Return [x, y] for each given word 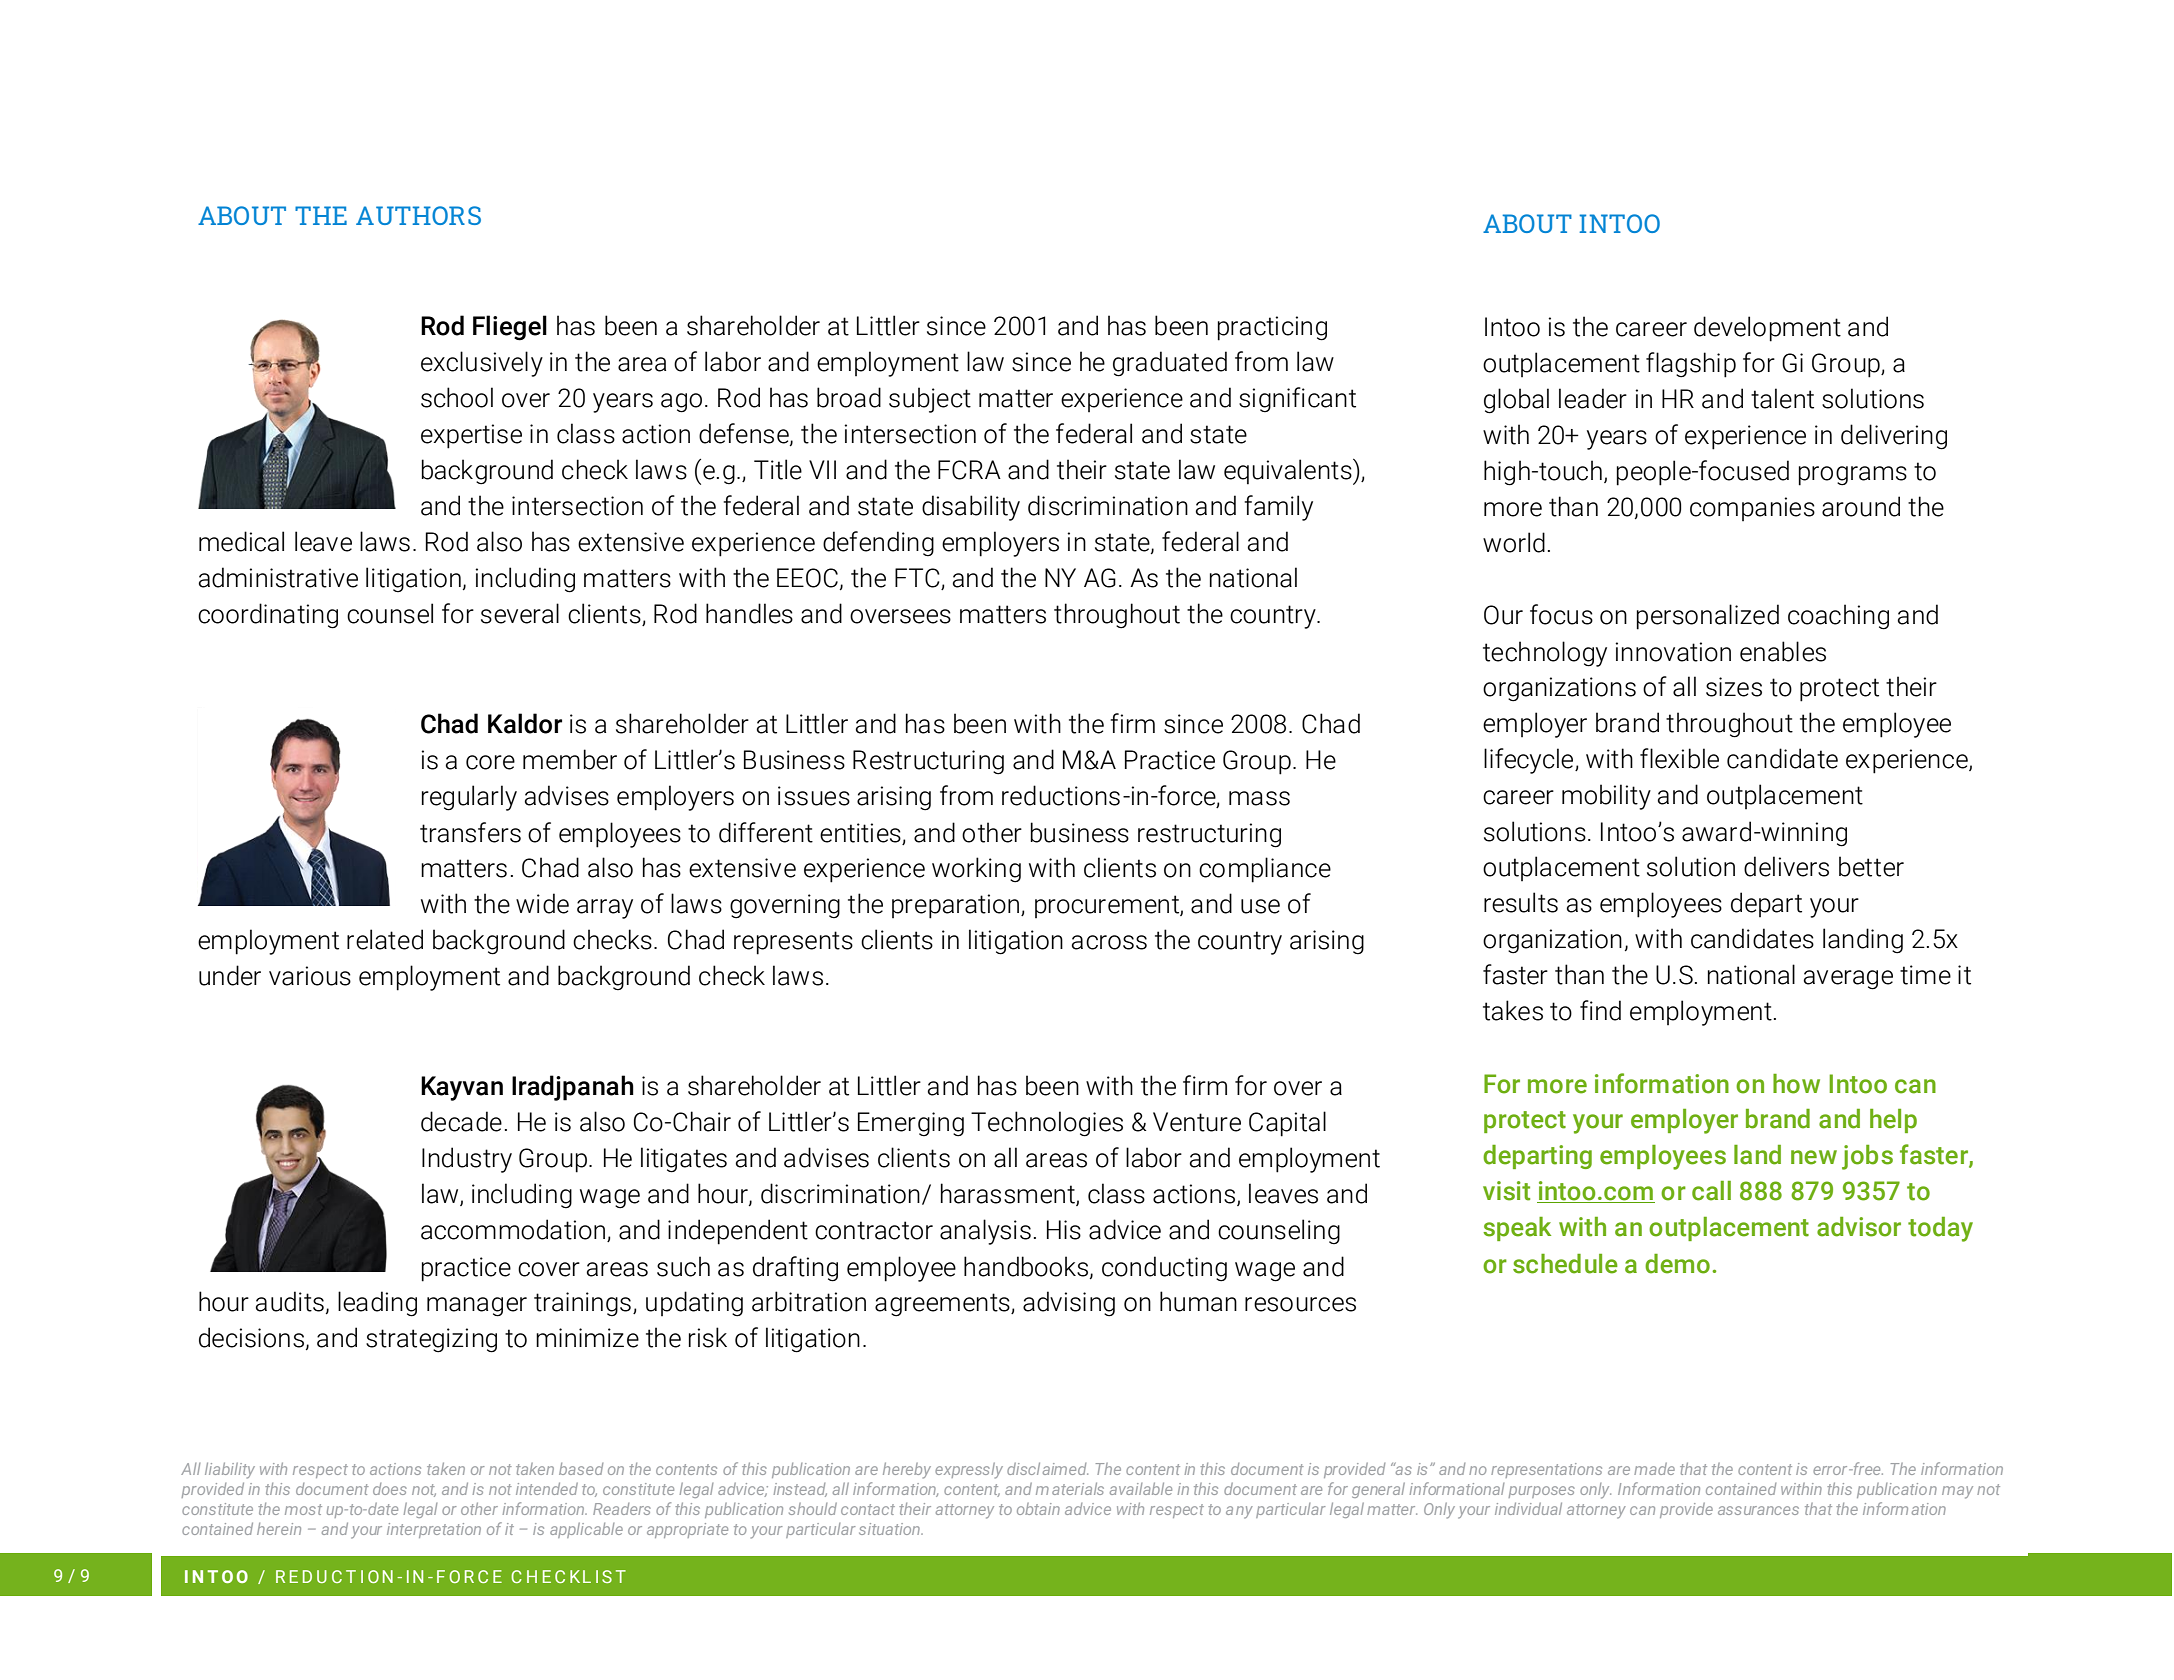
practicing [1272, 328]
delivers [1786, 866]
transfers [470, 832]
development [1767, 329]
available [1141, 1488]
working [976, 870]
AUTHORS [418, 215]
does [390, 1489]
